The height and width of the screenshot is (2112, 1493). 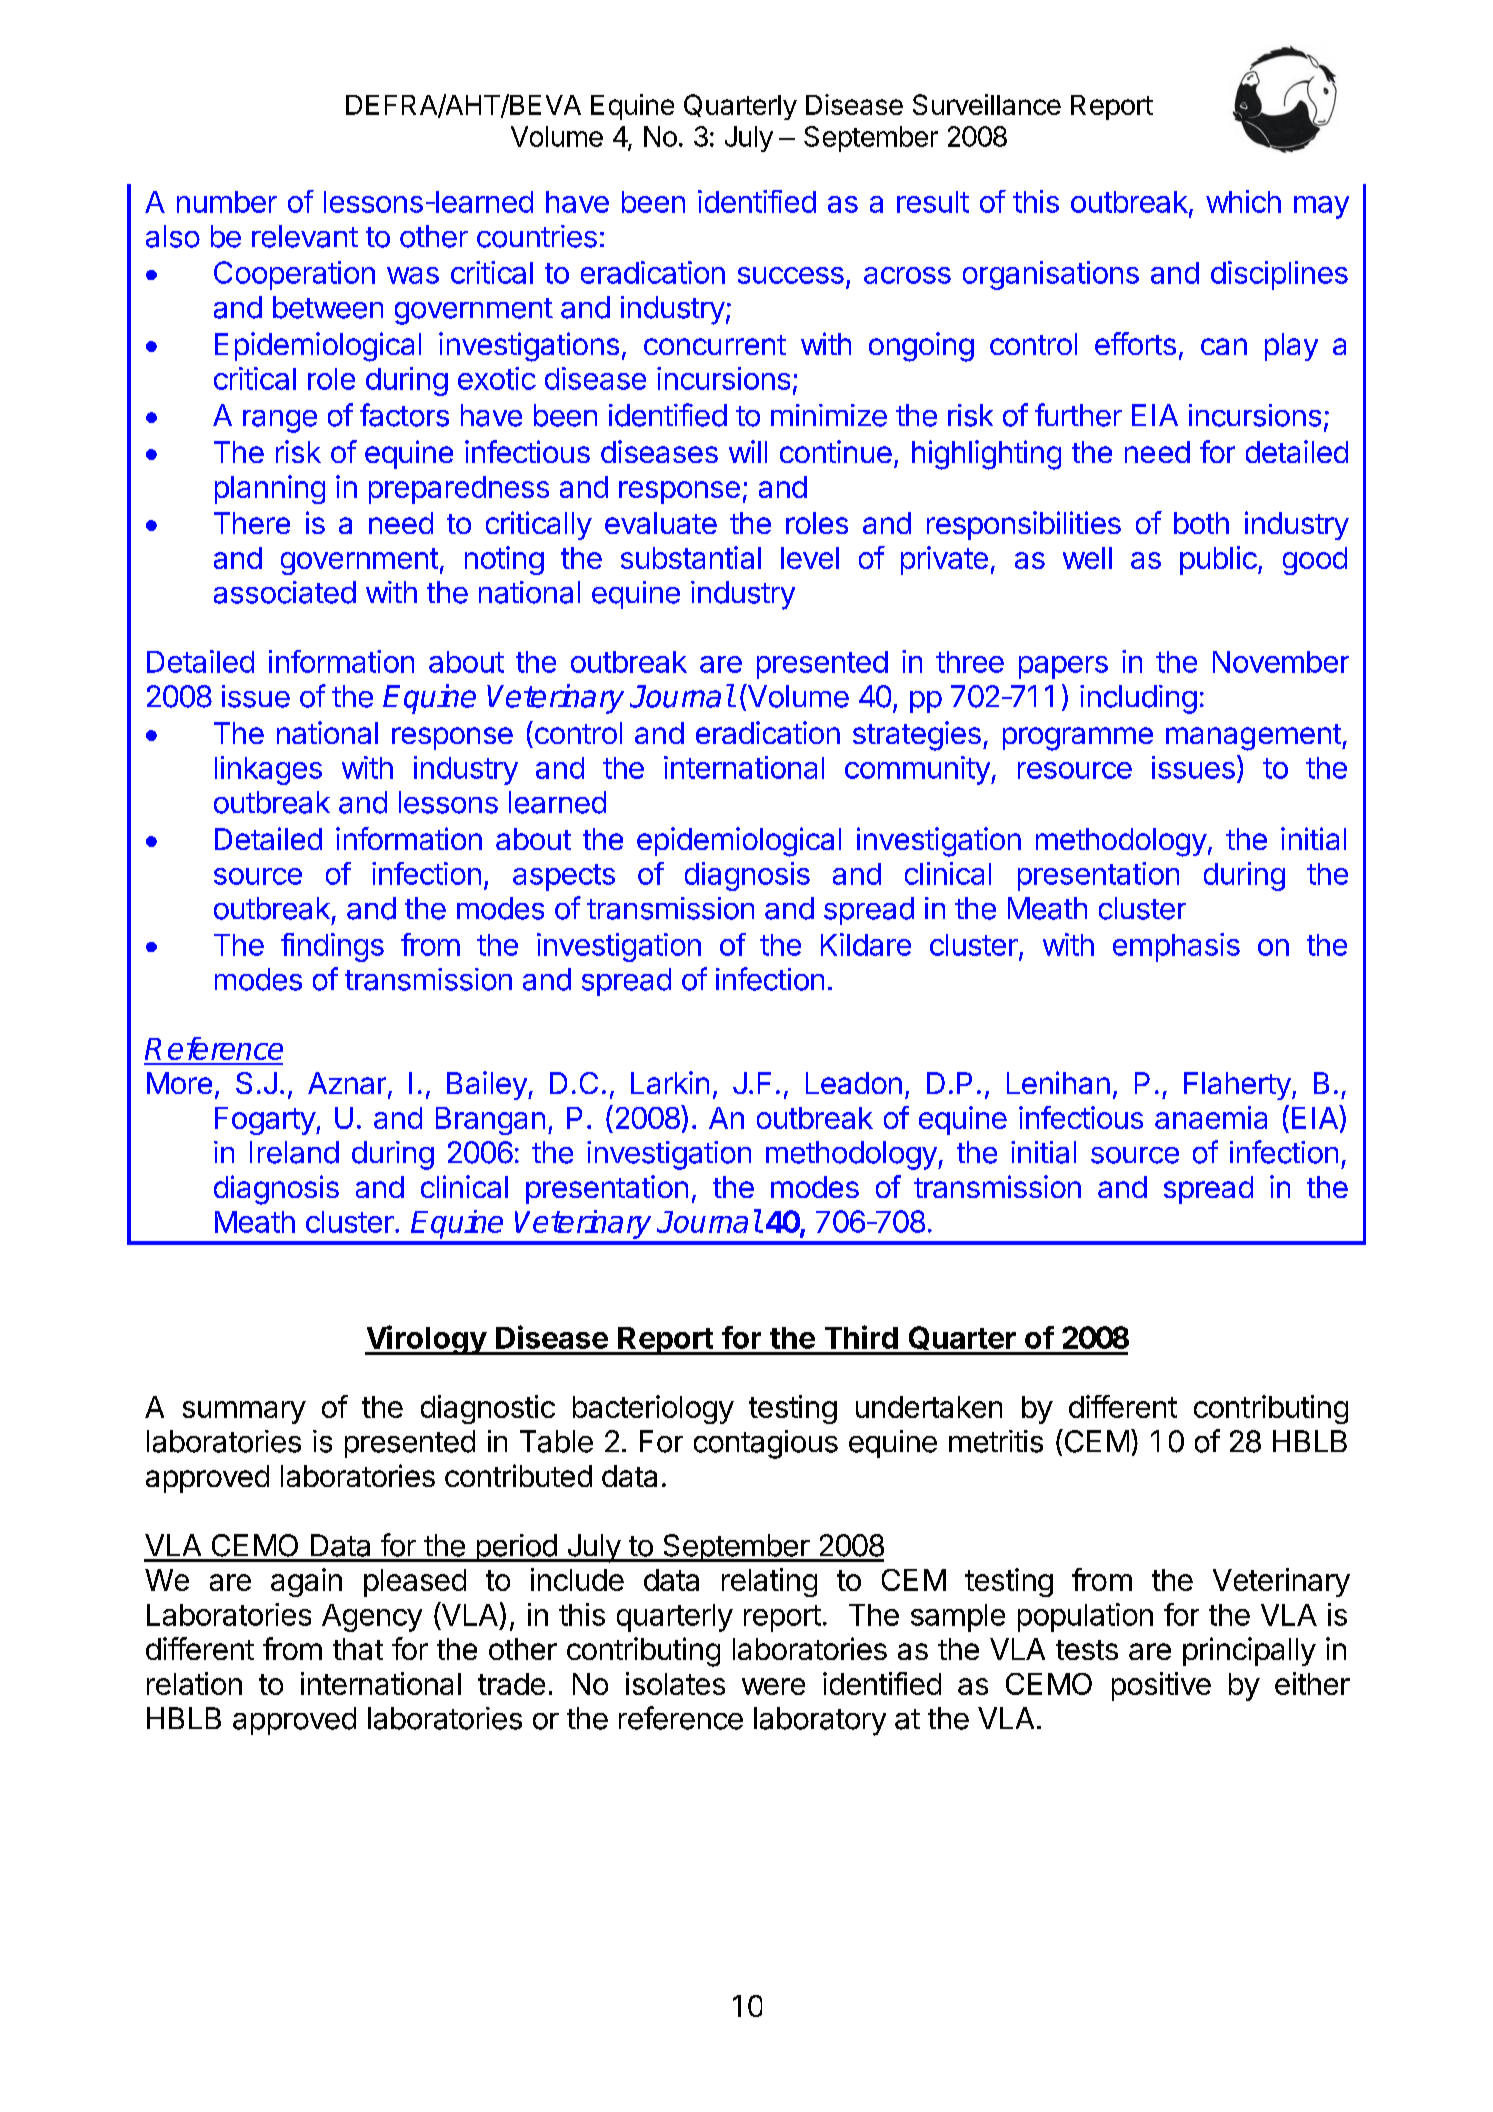 I want to click on Kildare, so click(x=866, y=944).
